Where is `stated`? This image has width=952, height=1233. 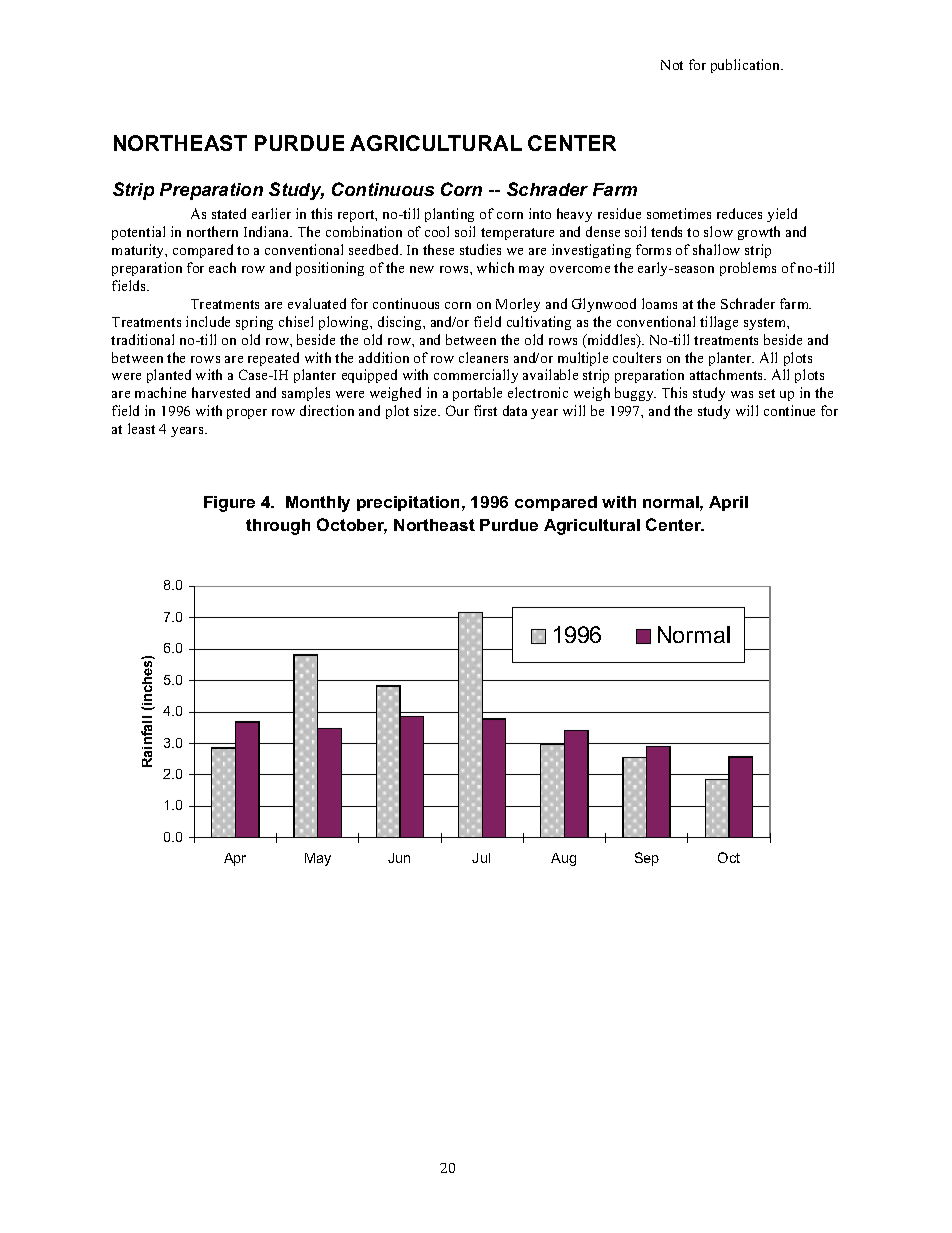
stated is located at coordinates (229, 213).
